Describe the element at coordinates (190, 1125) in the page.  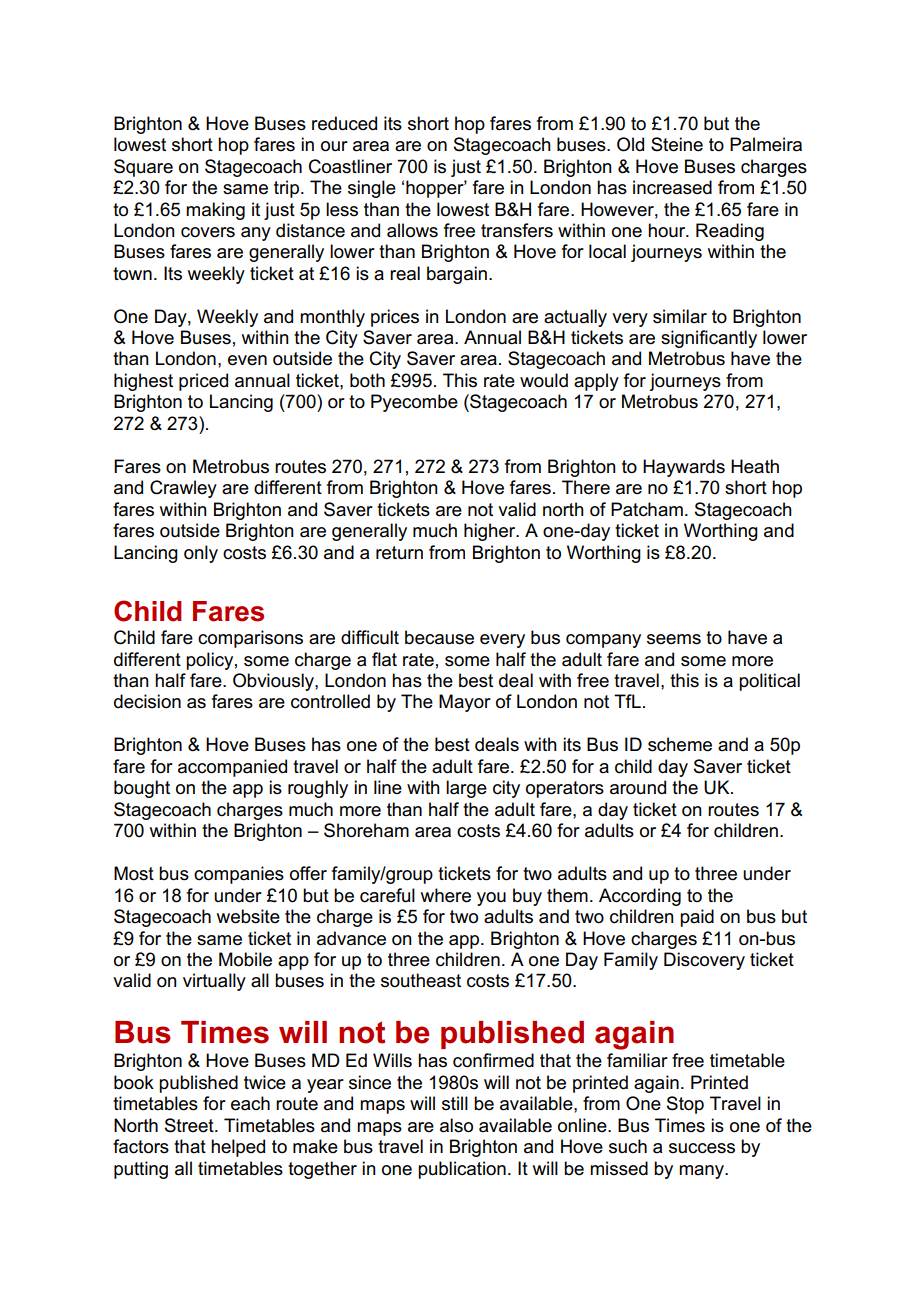
I see `Street` at that location.
